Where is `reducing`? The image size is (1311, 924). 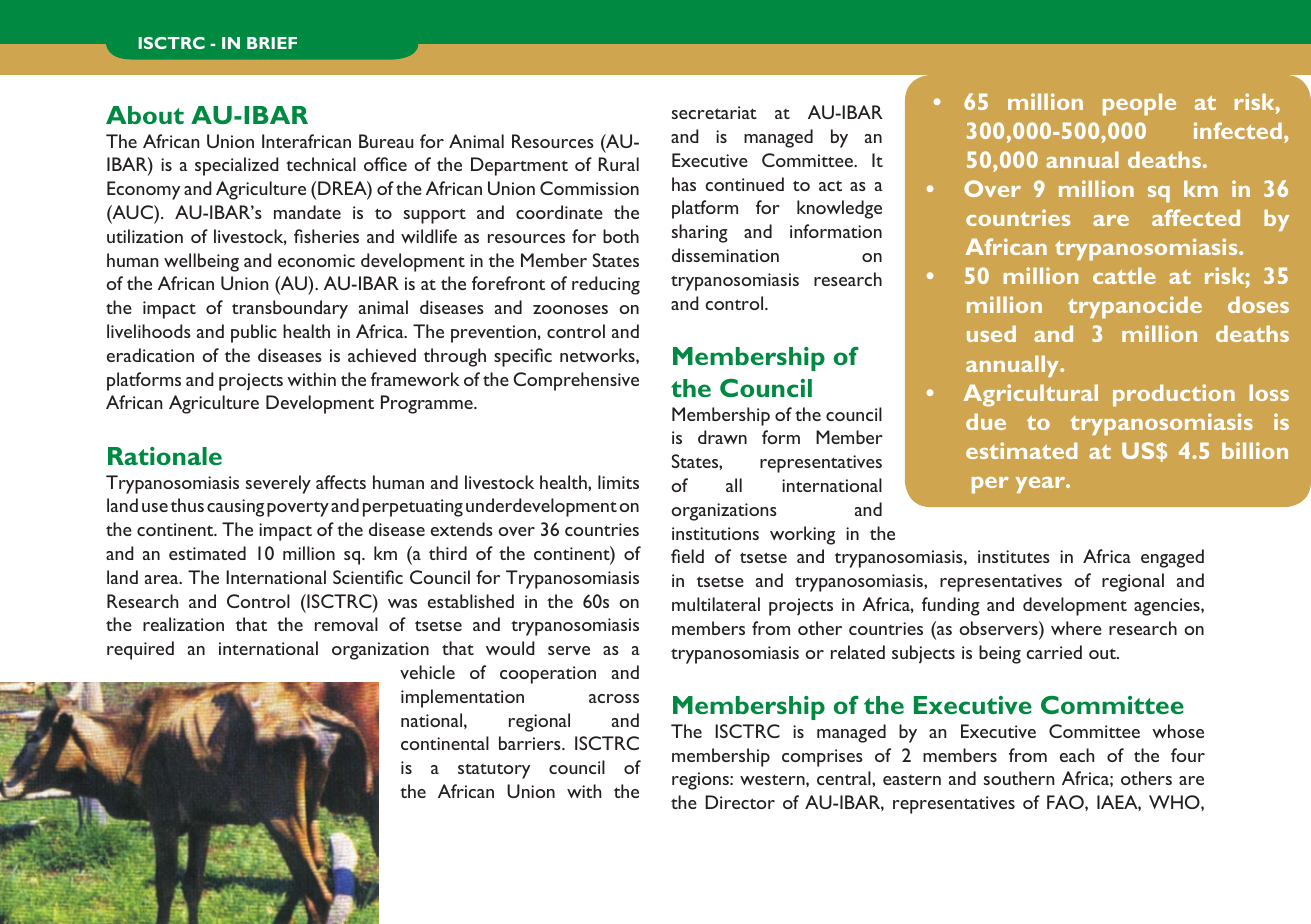
reducing is located at coordinates (606, 285).
